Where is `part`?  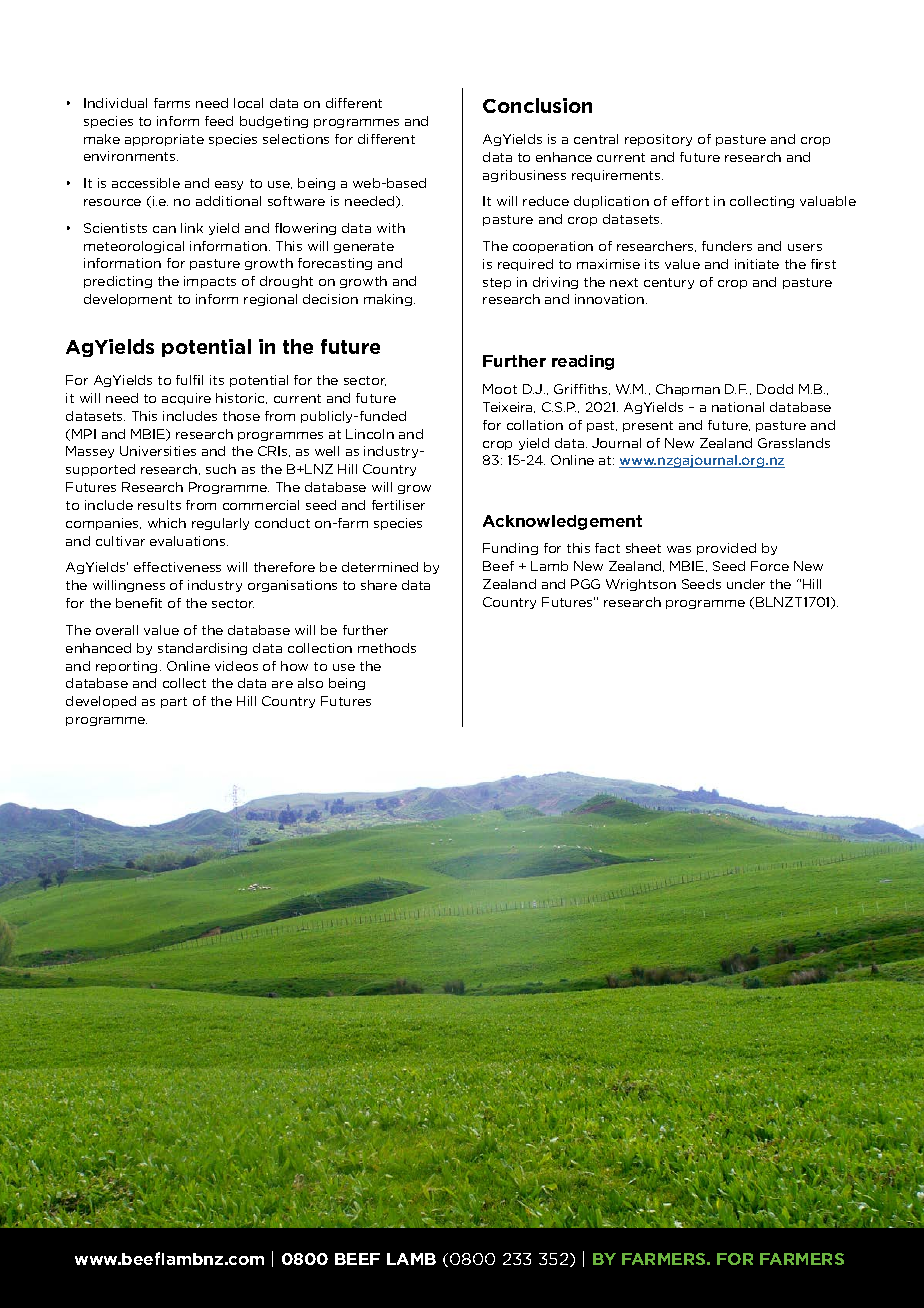
part is located at coordinates (174, 702).
